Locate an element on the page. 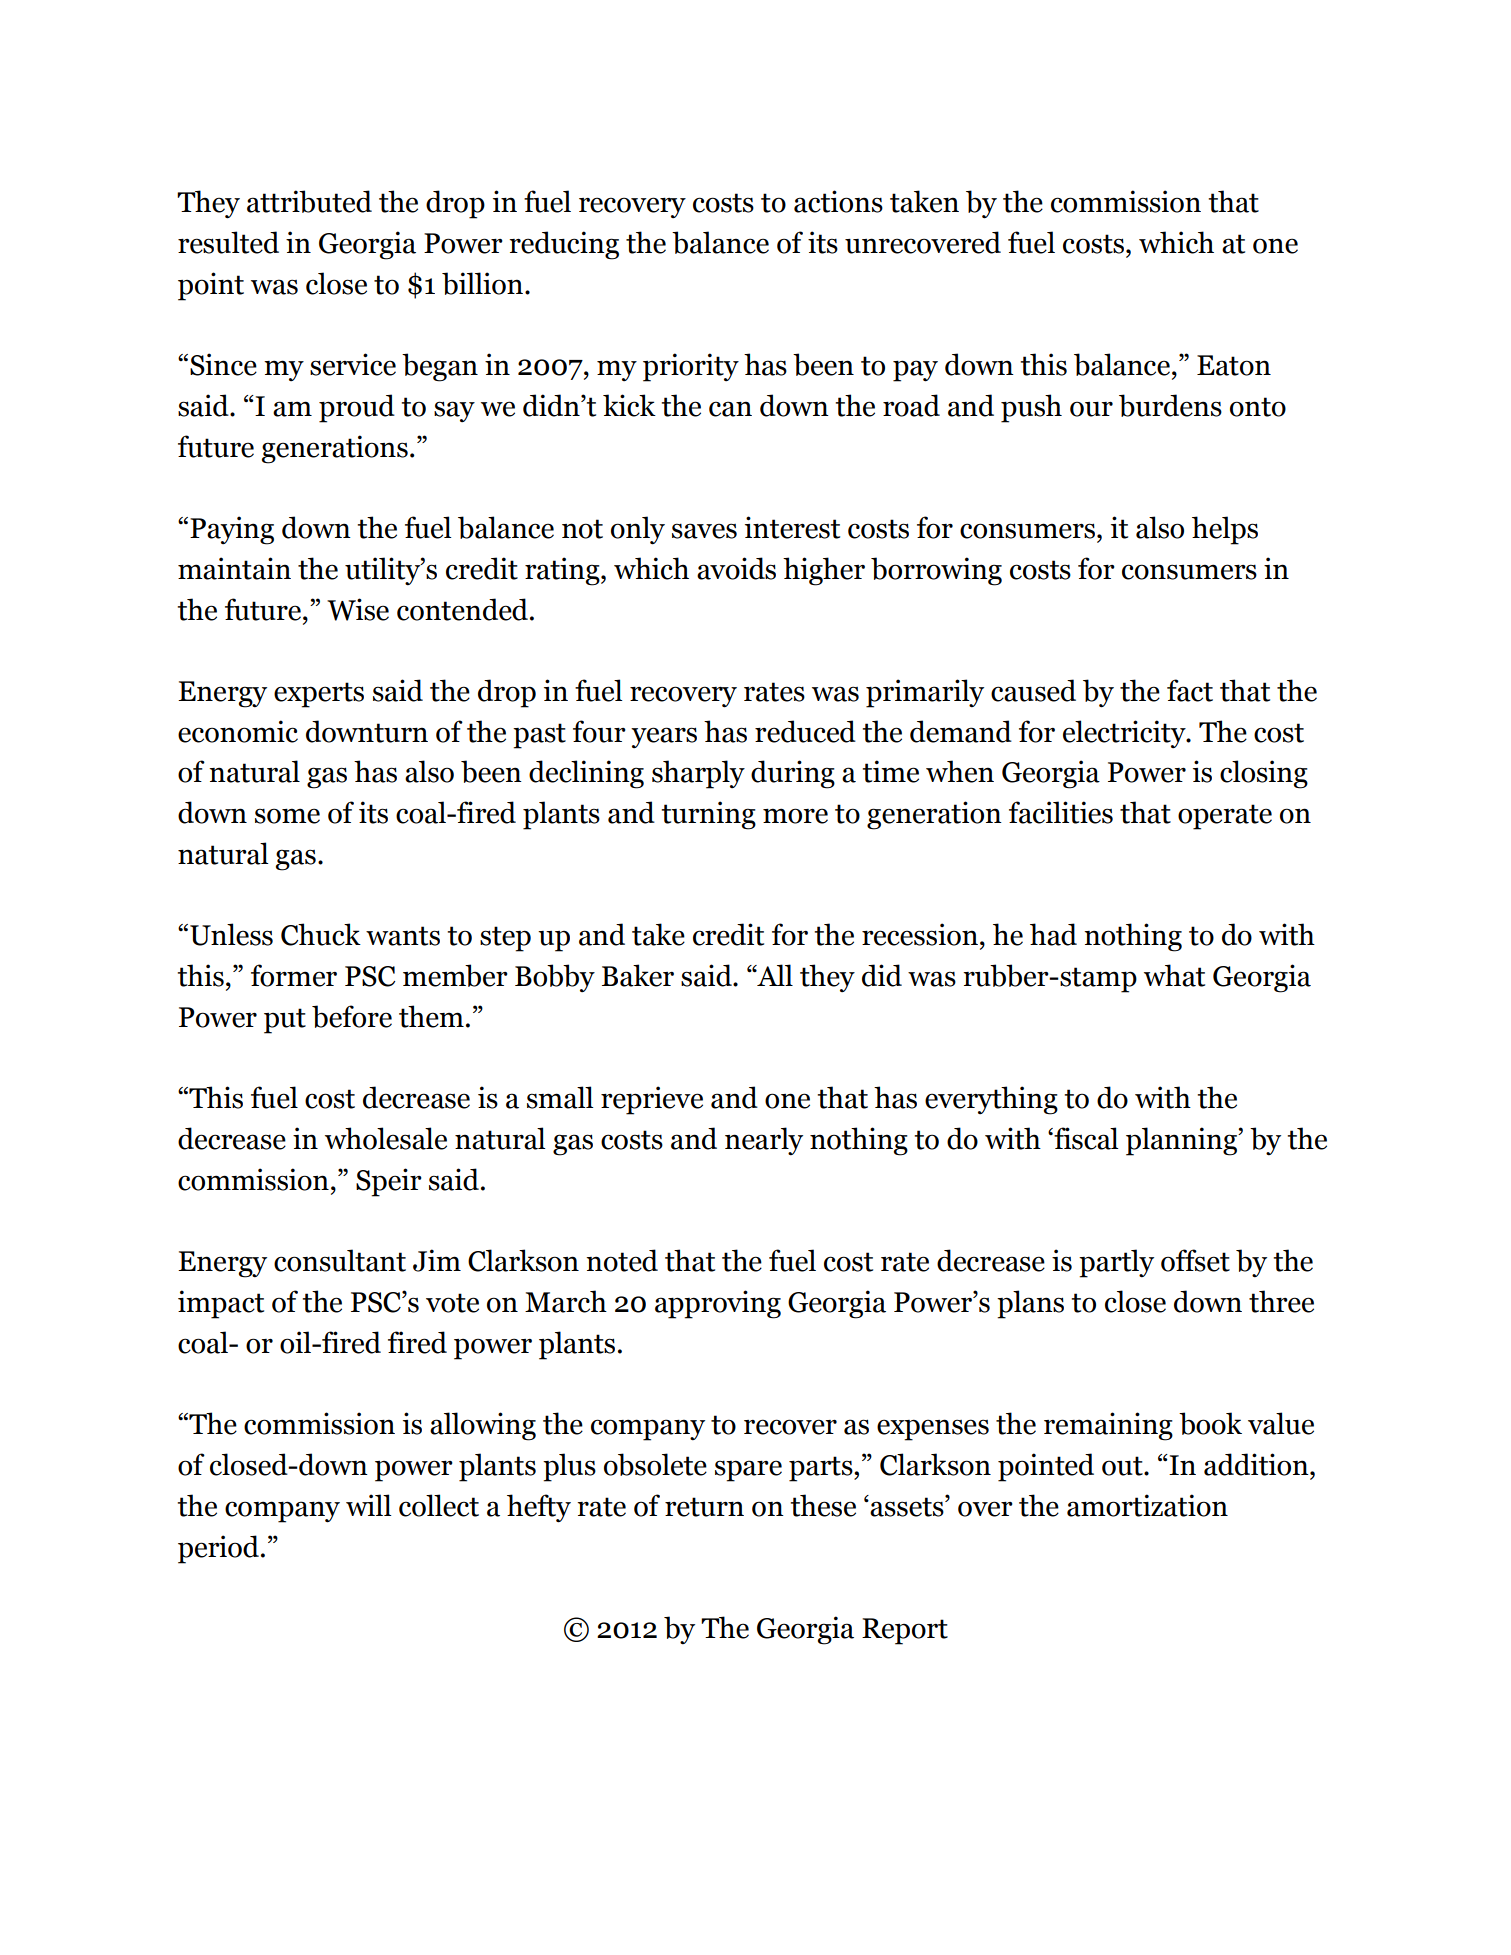 The width and height of the page is (1511, 1955). return is located at coordinates (704, 1507).
